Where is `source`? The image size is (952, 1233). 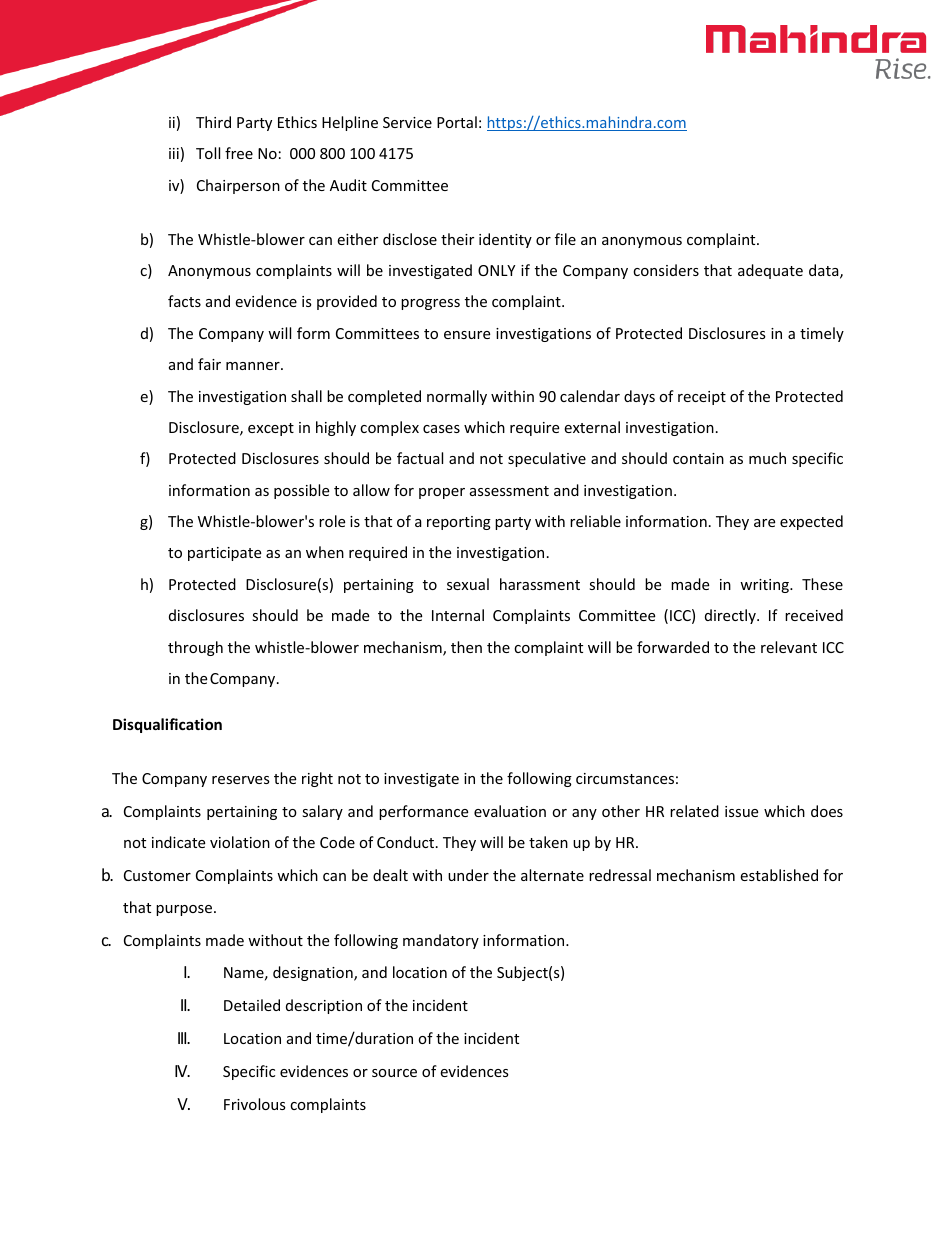 source is located at coordinates (394, 1073).
